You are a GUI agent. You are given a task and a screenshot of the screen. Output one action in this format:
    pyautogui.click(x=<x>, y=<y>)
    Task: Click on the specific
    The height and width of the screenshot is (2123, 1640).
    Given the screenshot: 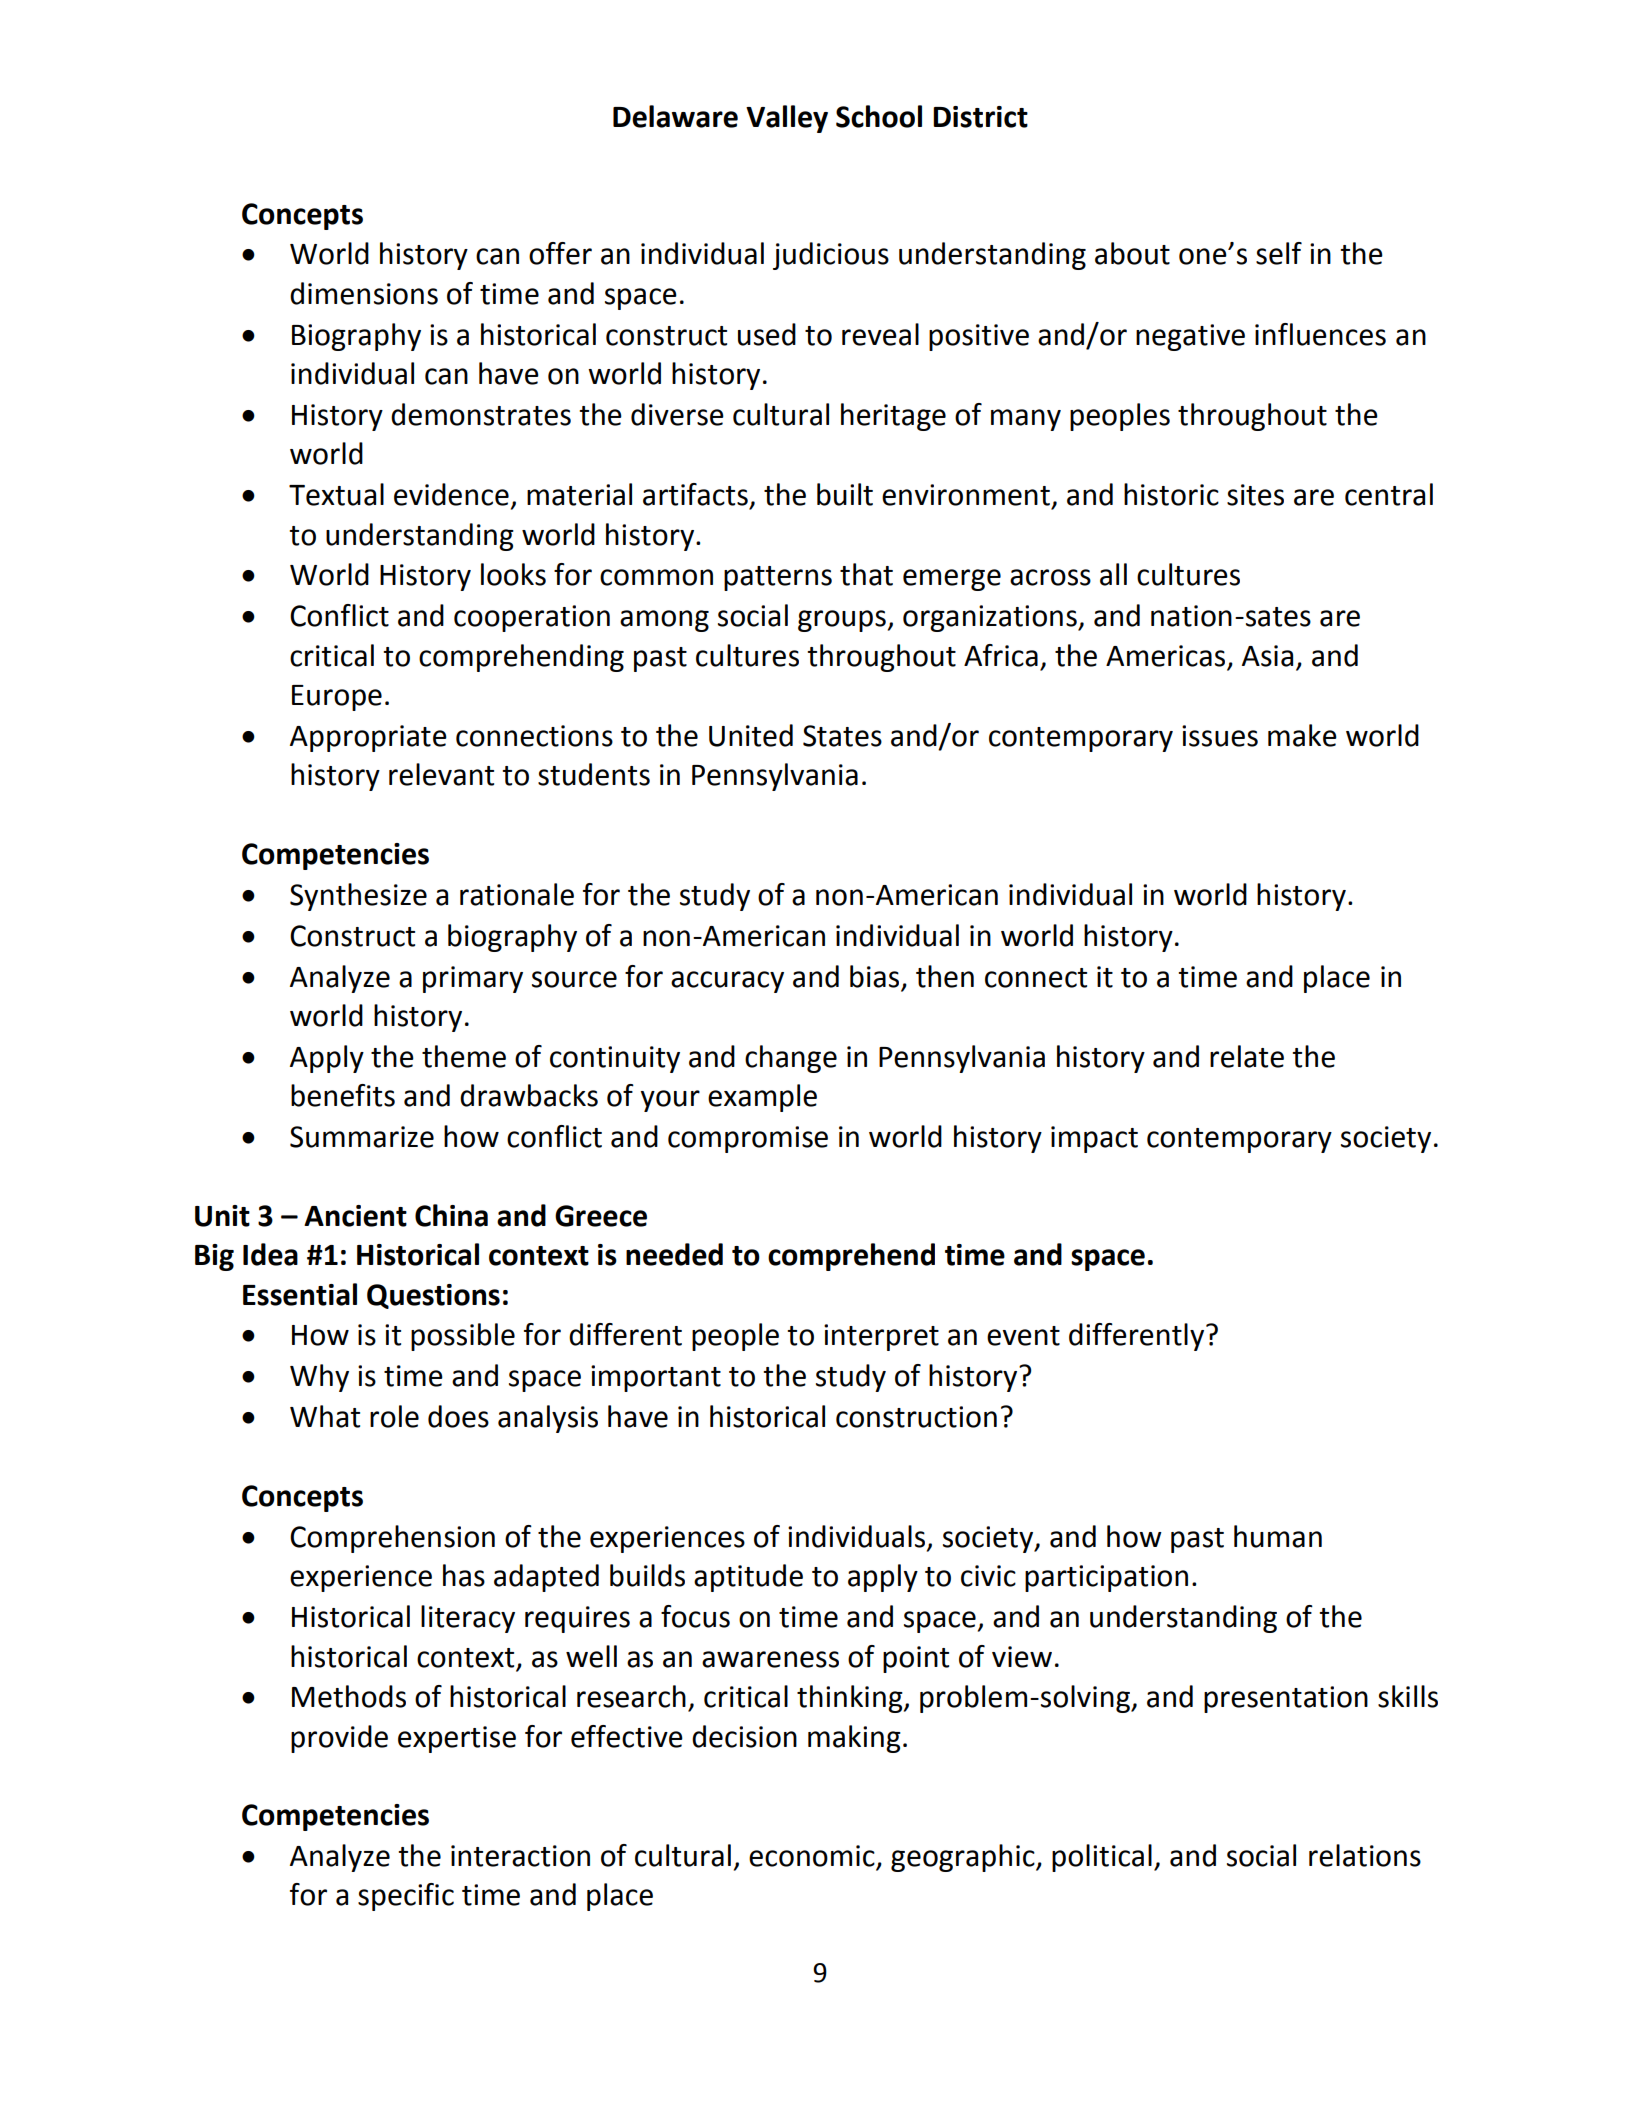 What is the action you would take?
    pyautogui.click(x=406, y=1897)
